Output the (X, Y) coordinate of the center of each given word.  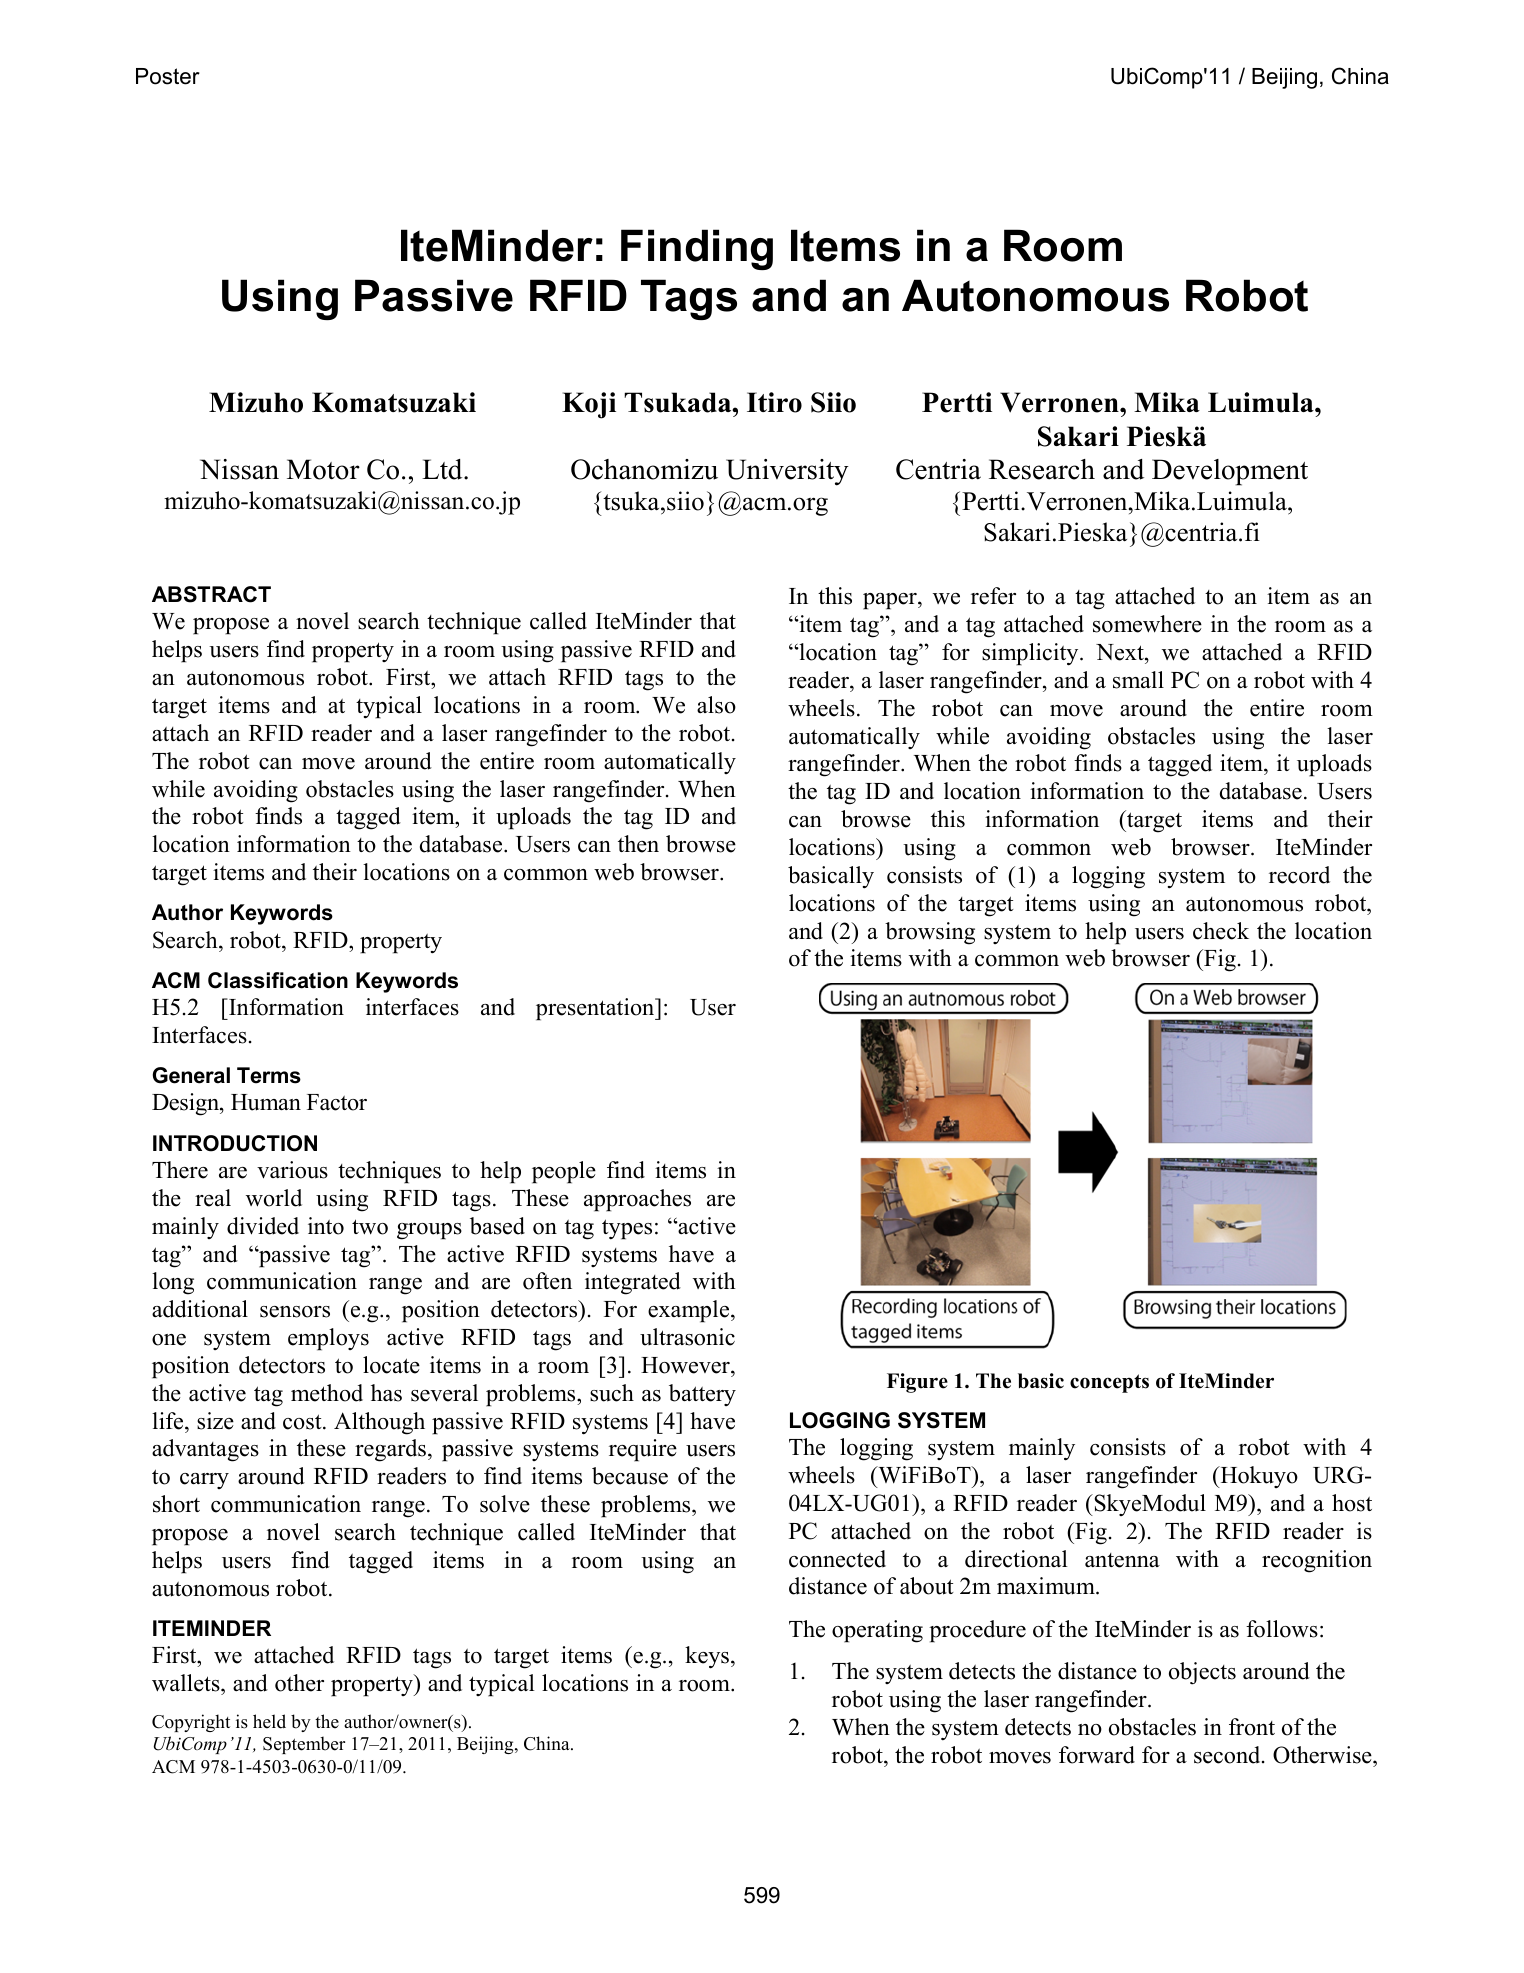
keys (708, 1657)
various (292, 1170)
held (269, 1721)
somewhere (1147, 624)
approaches (637, 1200)
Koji (589, 405)
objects (1202, 1673)
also (716, 705)
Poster (168, 76)
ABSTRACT (211, 594)
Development (1230, 472)
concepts (1109, 1383)
